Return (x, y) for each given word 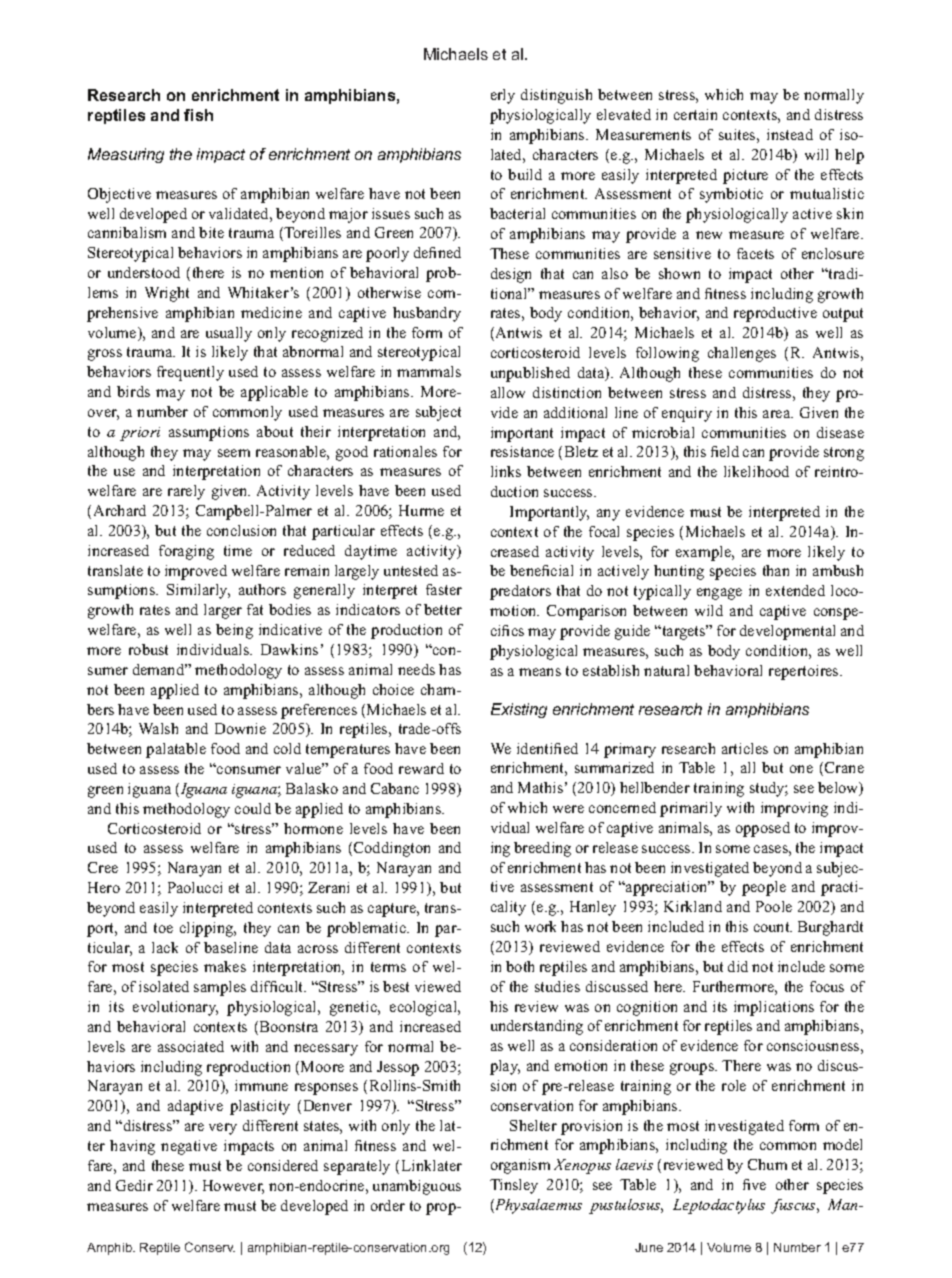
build (525, 174)
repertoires (805, 672)
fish (198, 115)
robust (148, 649)
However (233, 1187)
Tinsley (514, 1186)
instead (790, 134)
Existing (519, 710)
